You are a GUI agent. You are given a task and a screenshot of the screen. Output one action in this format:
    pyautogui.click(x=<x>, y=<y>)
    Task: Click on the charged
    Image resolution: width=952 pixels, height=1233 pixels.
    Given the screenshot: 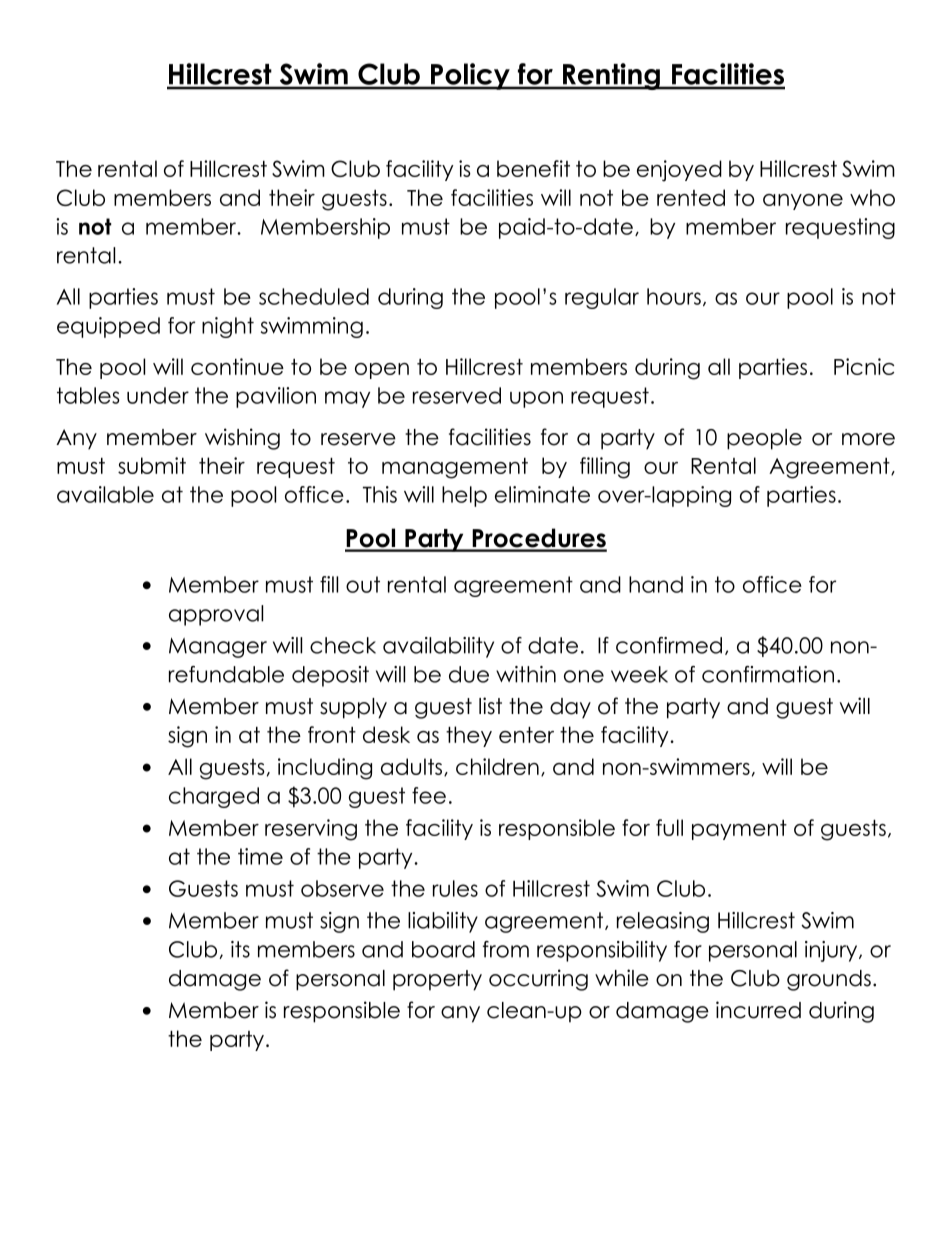 What is the action you would take?
    pyautogui.click(x=214, y=797)
